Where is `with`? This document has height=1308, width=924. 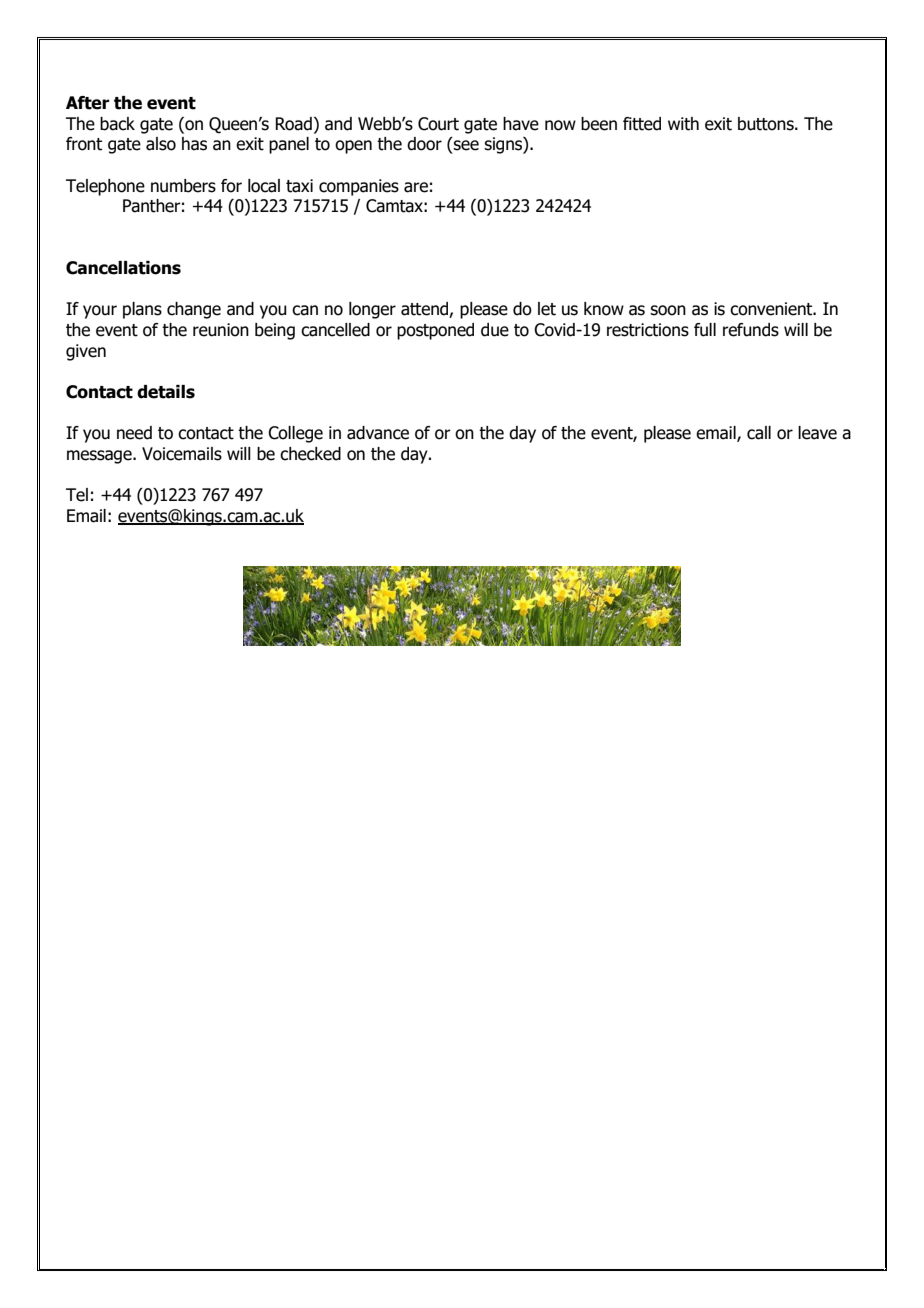
with is located at coordinates (683, 124).
